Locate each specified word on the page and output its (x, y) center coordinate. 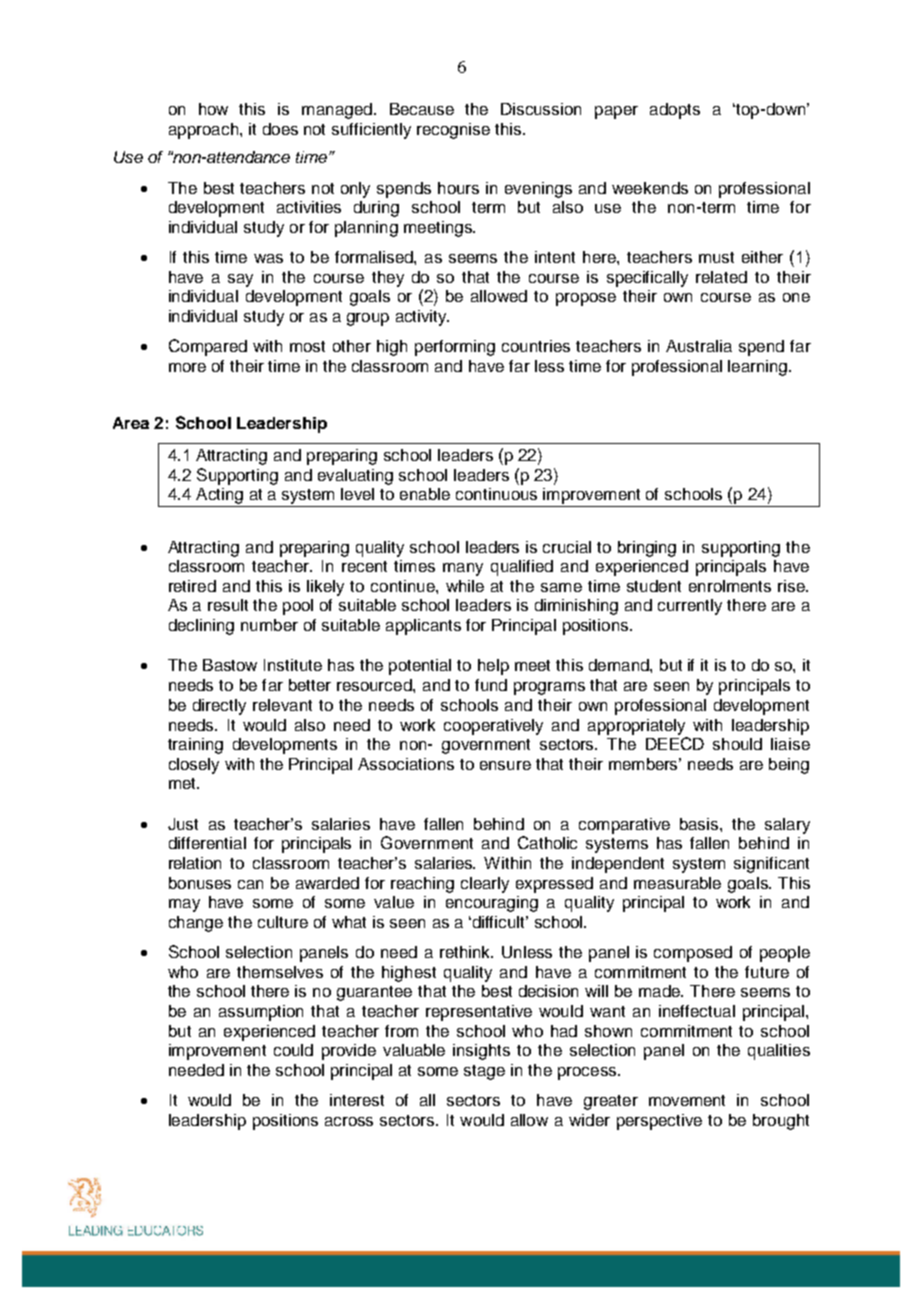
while (465, 586)
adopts (675, 111)
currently (690, 607)
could (293, 1050)
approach (203, 131)
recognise (453, 131)
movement (687, 1100)
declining (201, 627)
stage (484, 1072)
